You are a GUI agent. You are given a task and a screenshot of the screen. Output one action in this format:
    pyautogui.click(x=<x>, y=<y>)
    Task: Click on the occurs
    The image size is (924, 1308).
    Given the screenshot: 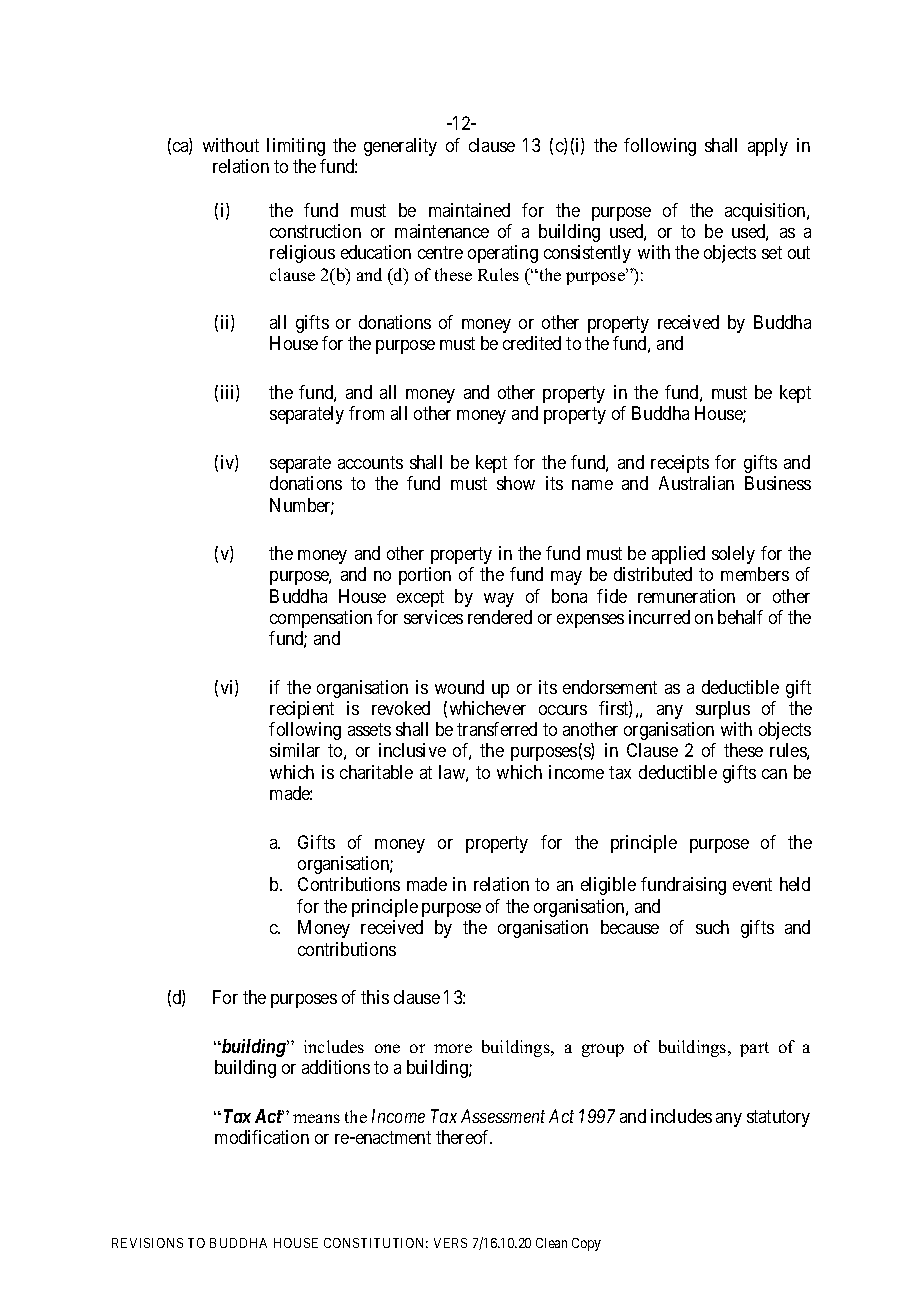 What is the action you would take?
    pyautogui.click(x=563, y=710)
